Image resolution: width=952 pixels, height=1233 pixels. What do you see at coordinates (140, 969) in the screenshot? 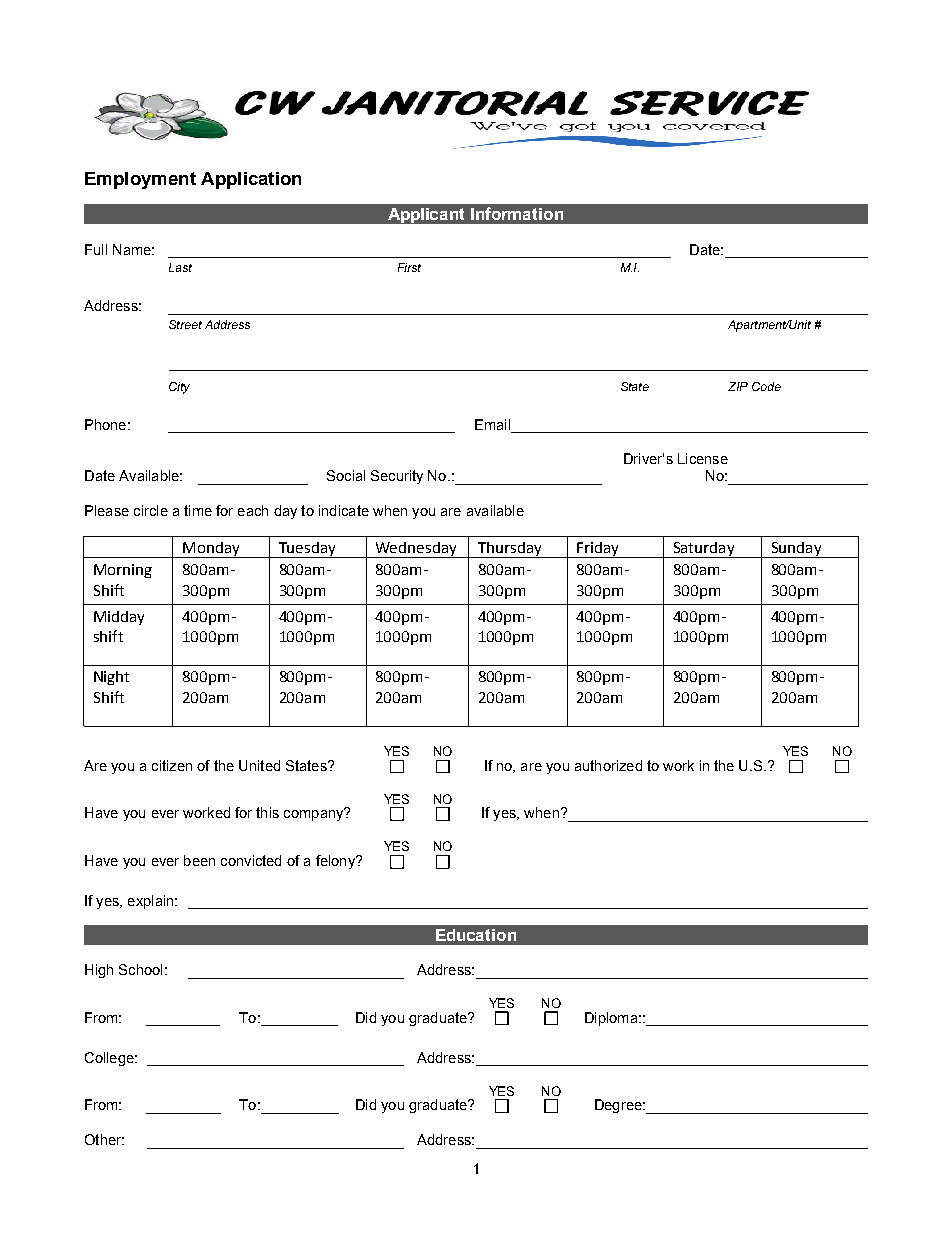
I see `School` at bounding box center [140, 969].
